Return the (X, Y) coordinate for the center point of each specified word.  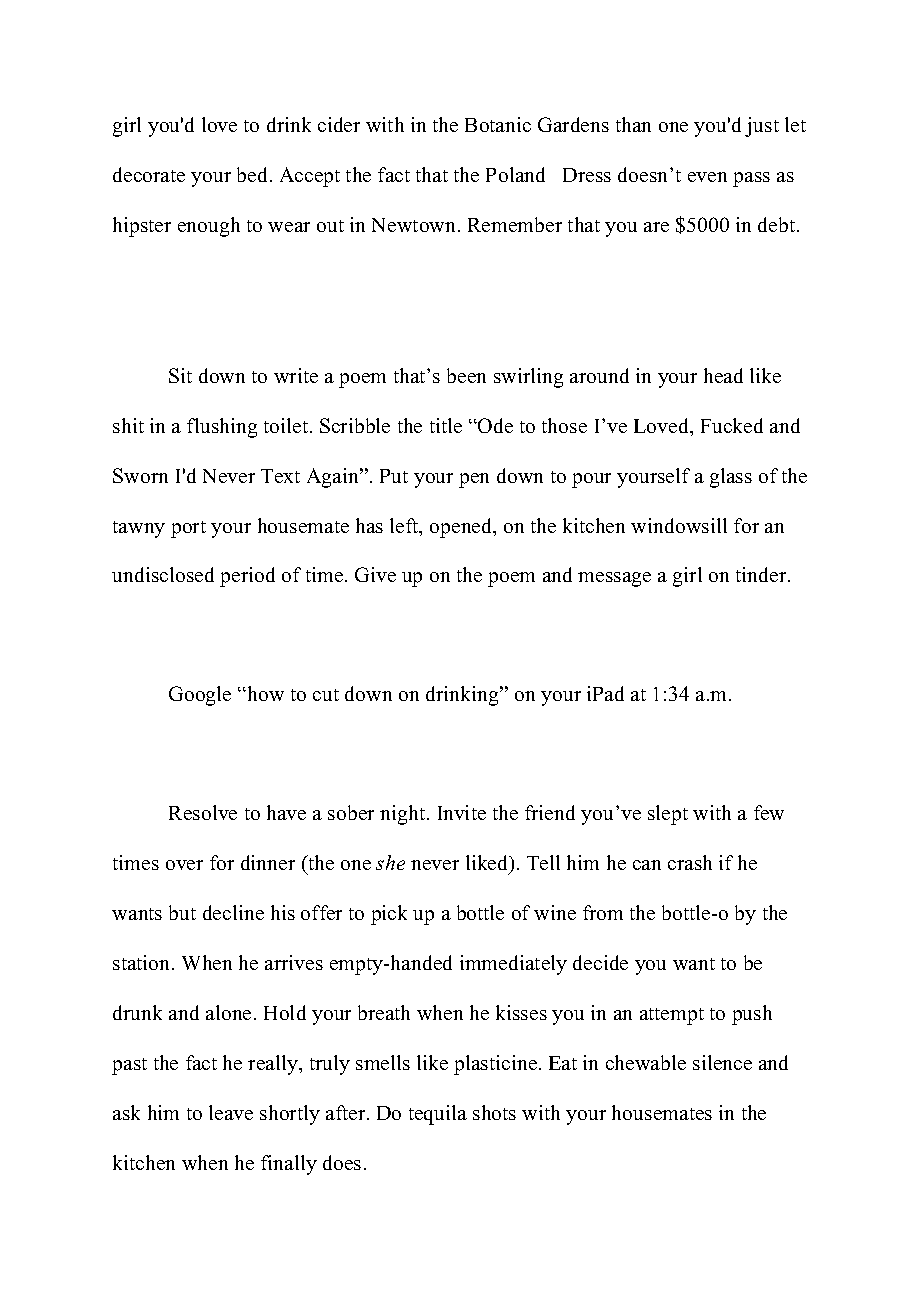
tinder (762, 574)
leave (231, 1112)
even (707, 177)
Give (375, 574)
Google (200, 696)
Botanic (498, 124)
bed (254, 174)
